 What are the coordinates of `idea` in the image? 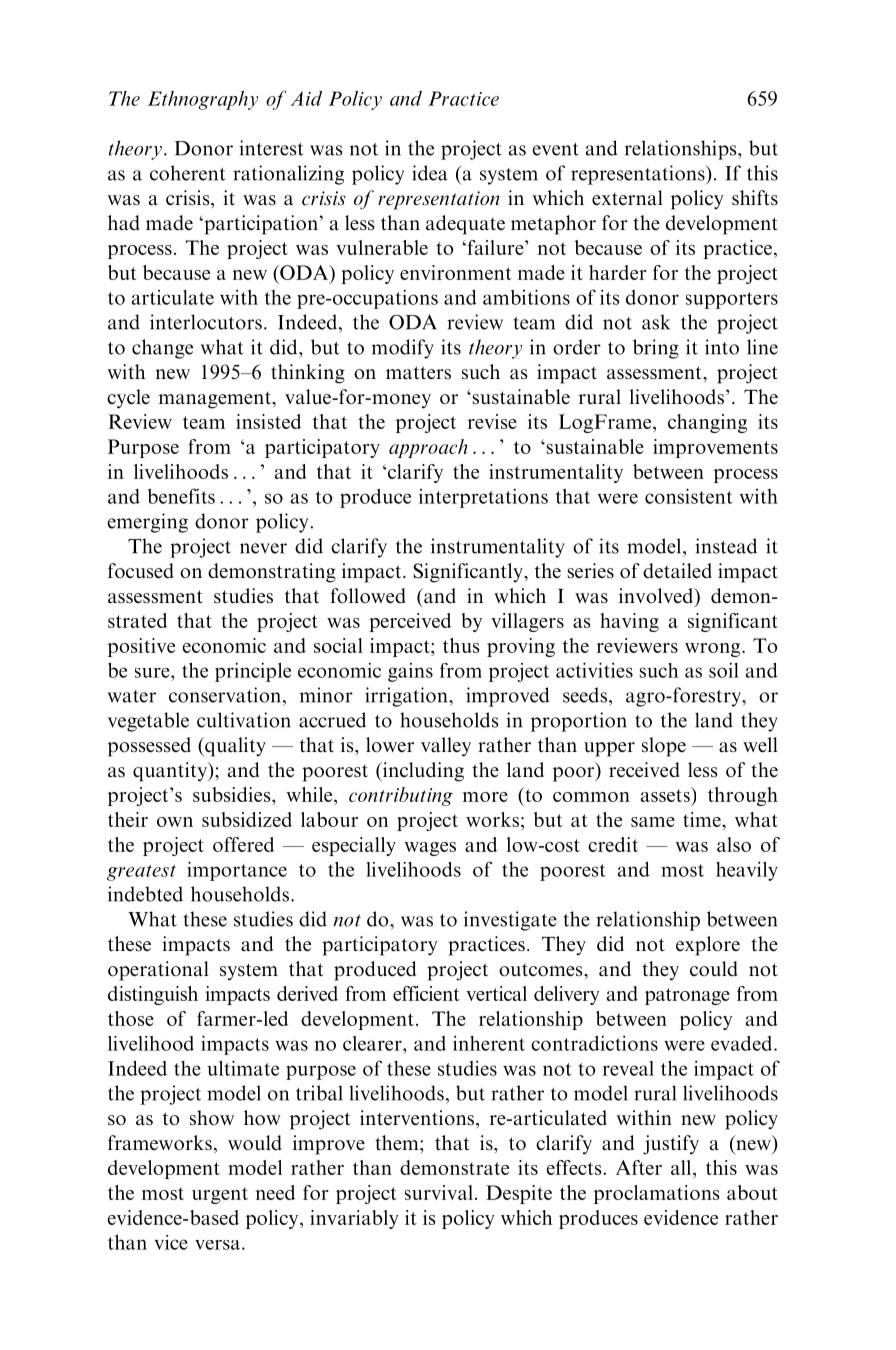 It's located at (430, 173).
